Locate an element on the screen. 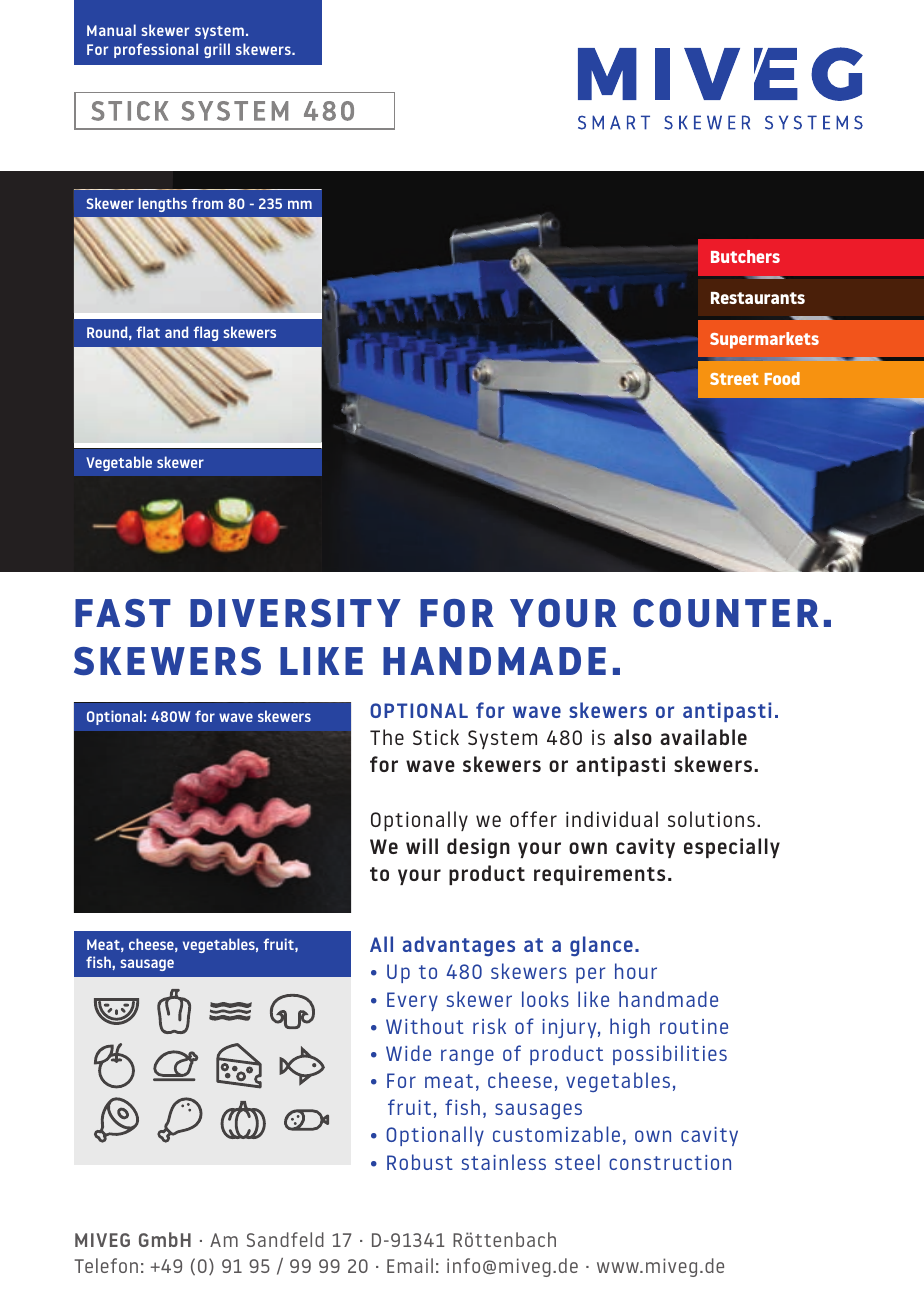  grill is located at coordinates (217, 50).
